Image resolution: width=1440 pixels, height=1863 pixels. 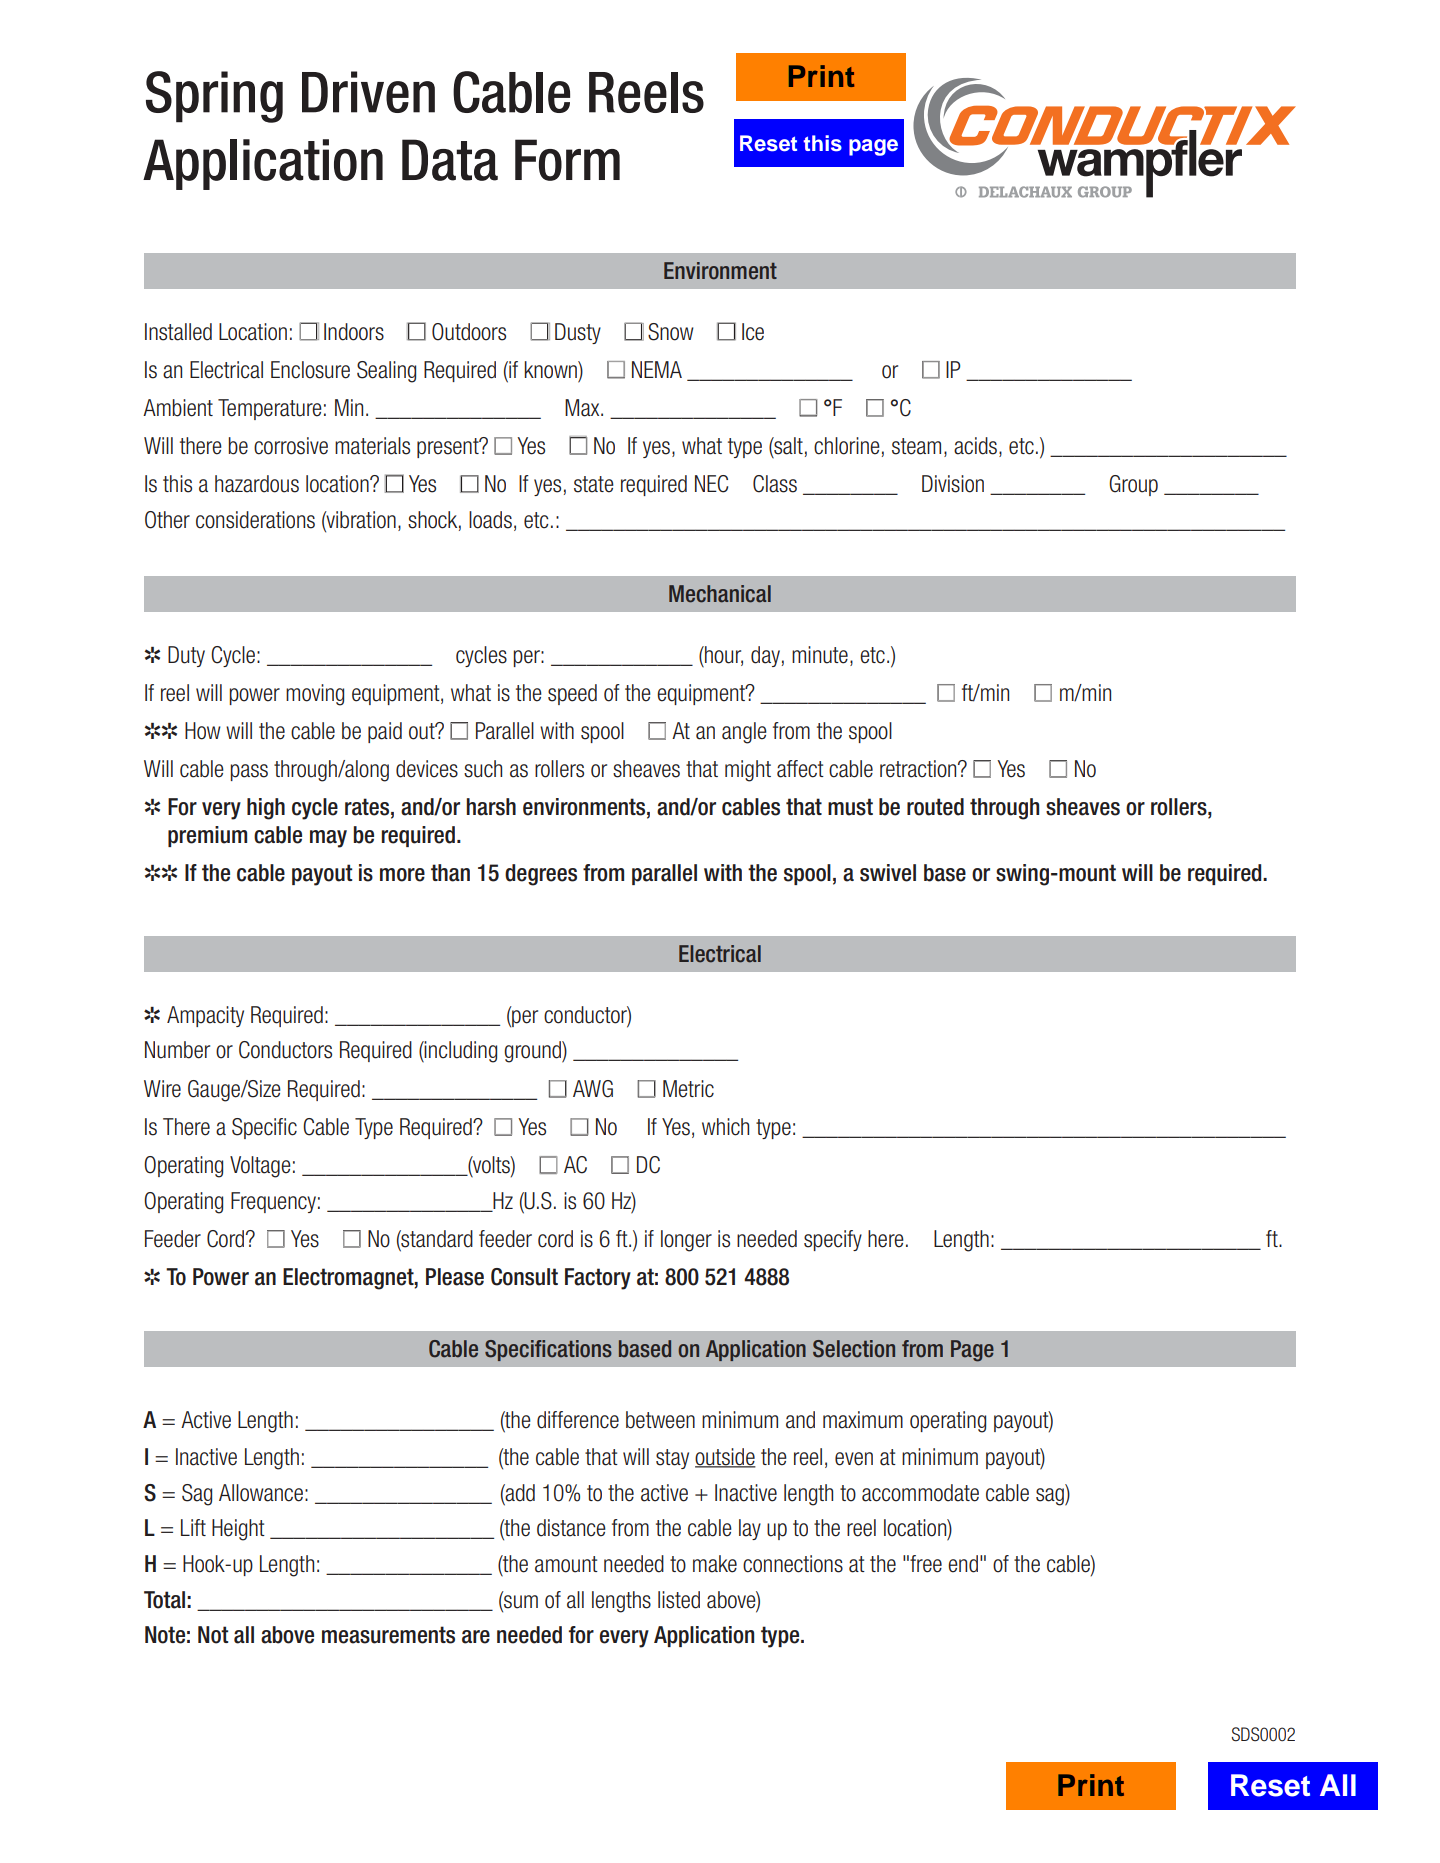 What do you see at coordinates (963, 1564) in the document?
I see `end` at bounding box center [963, 1564].
